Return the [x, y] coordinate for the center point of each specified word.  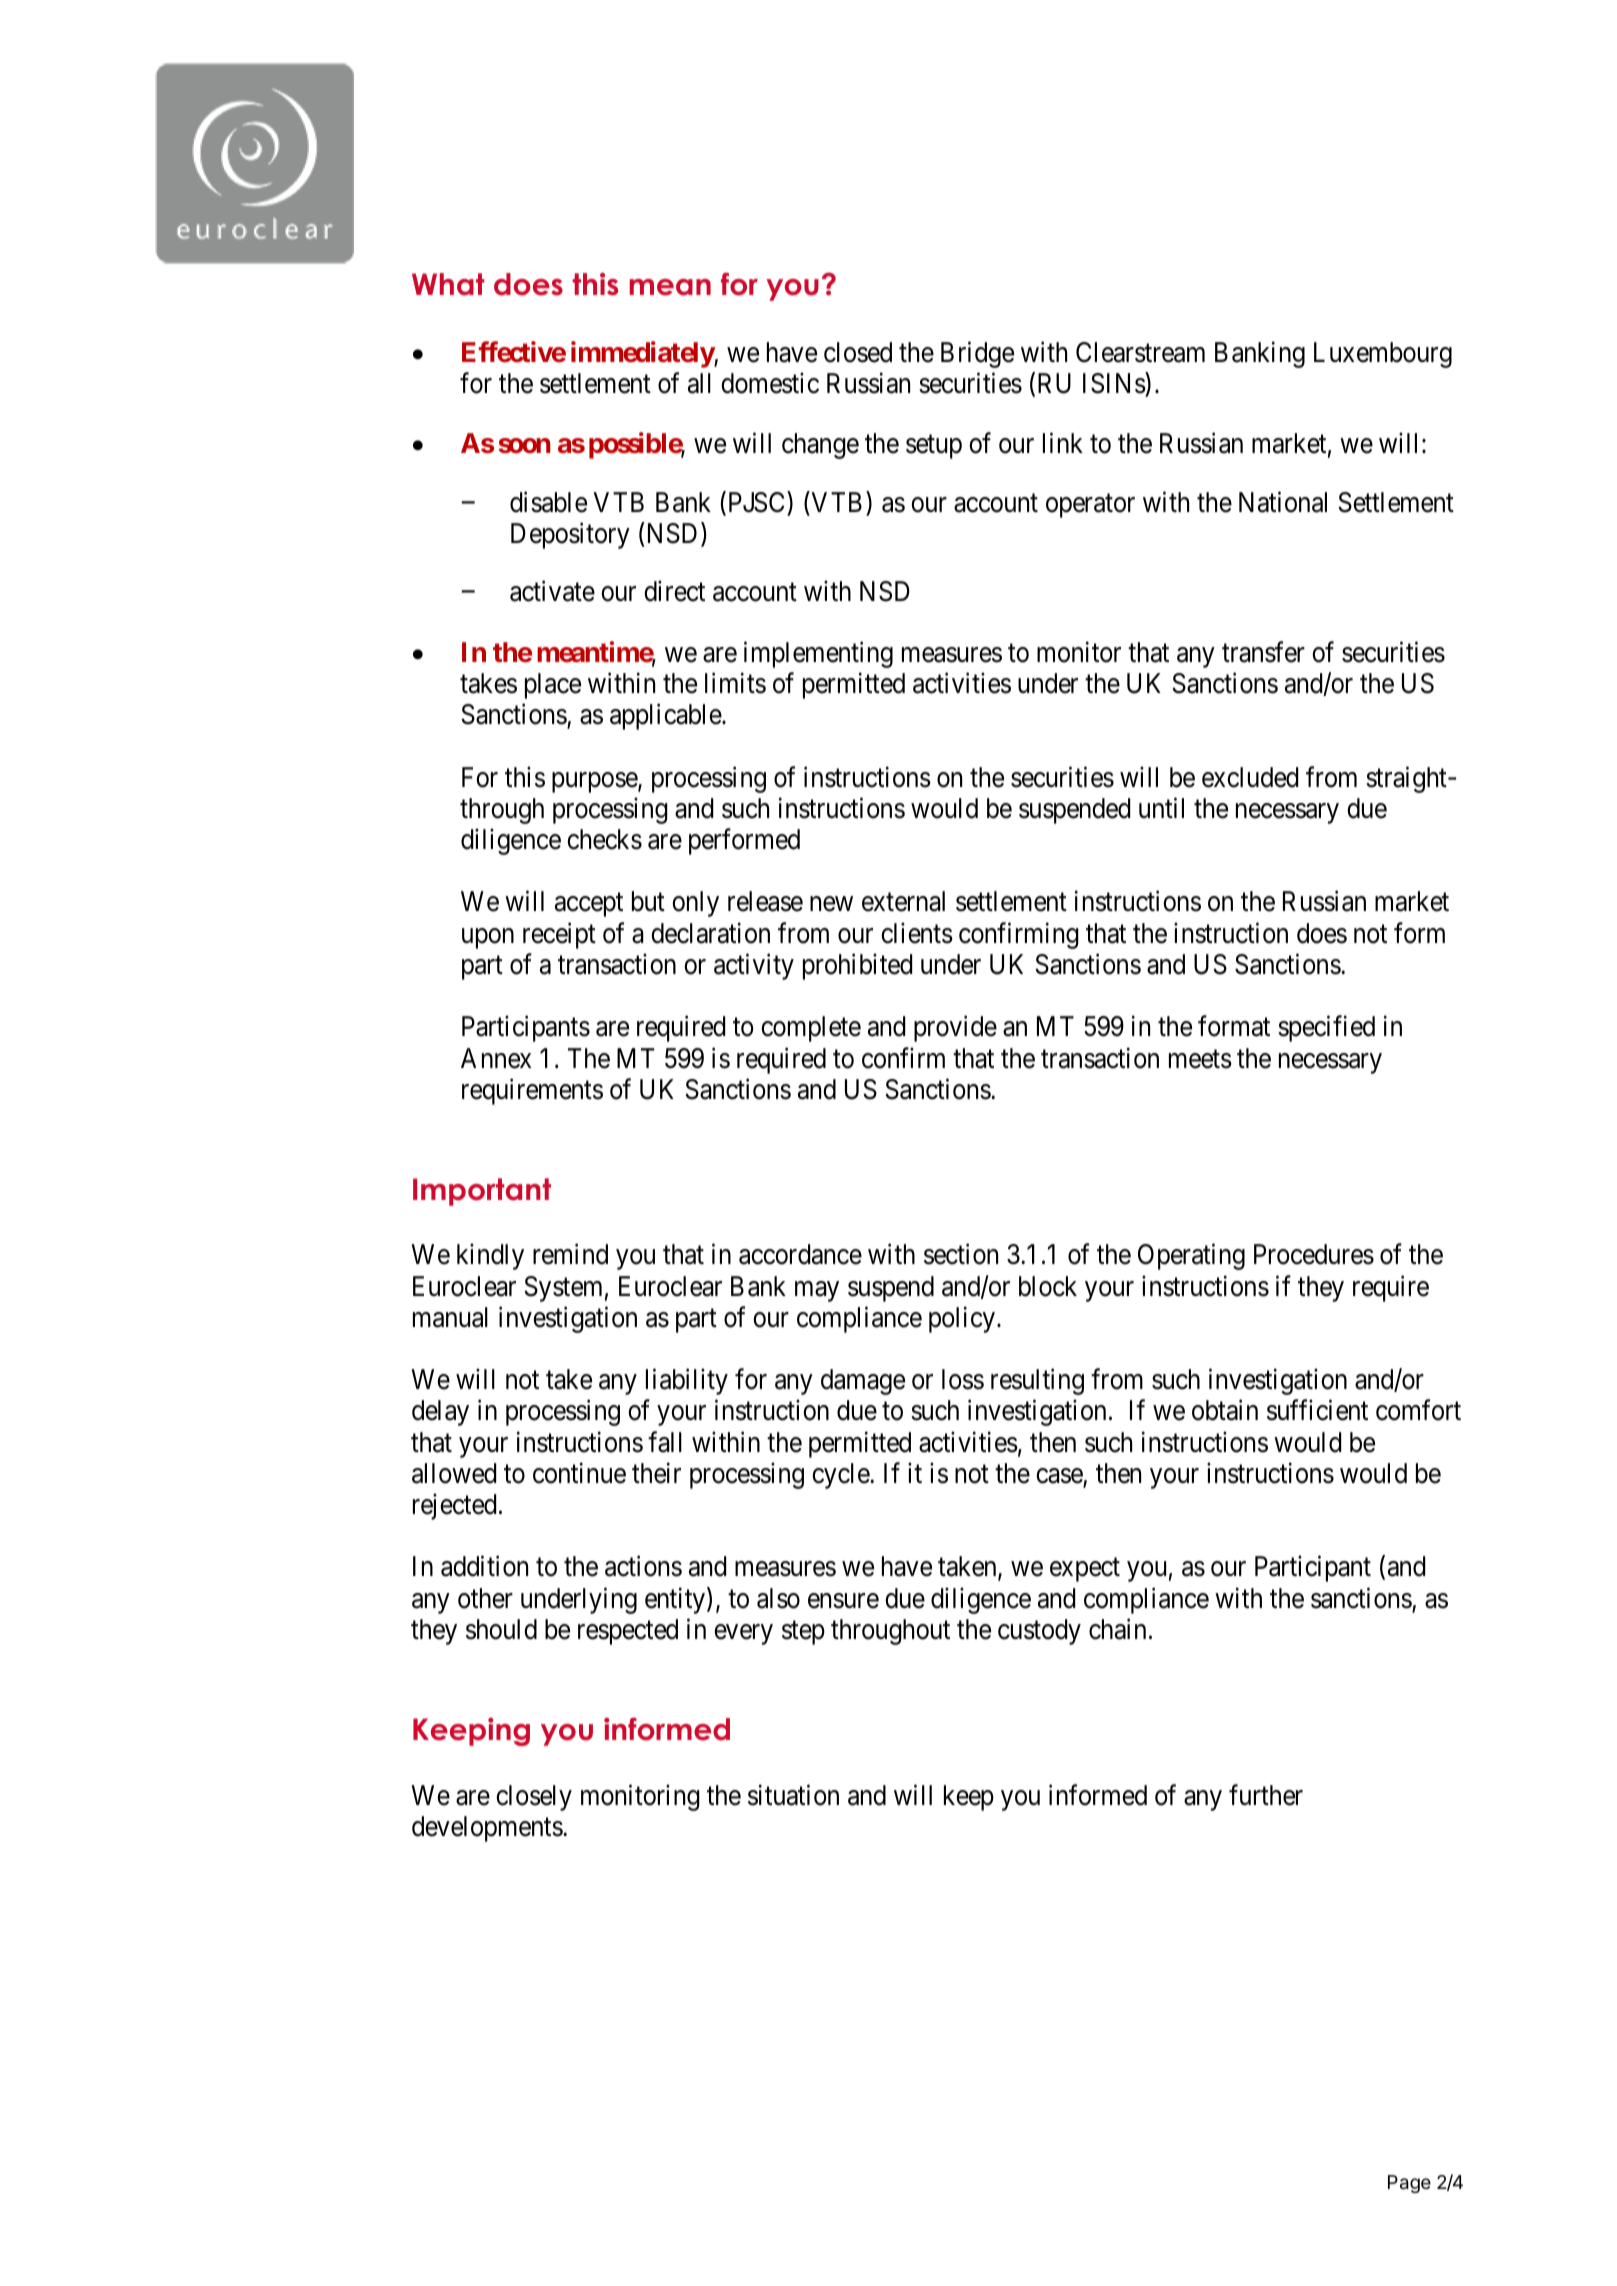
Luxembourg [1383, 355]
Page [1409, 2184]
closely [534, 1798]
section [961, 1254]
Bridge [977, 354]
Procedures [1314, 1254]
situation [793, 1795]
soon [524, 446]
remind [570, 1254]
